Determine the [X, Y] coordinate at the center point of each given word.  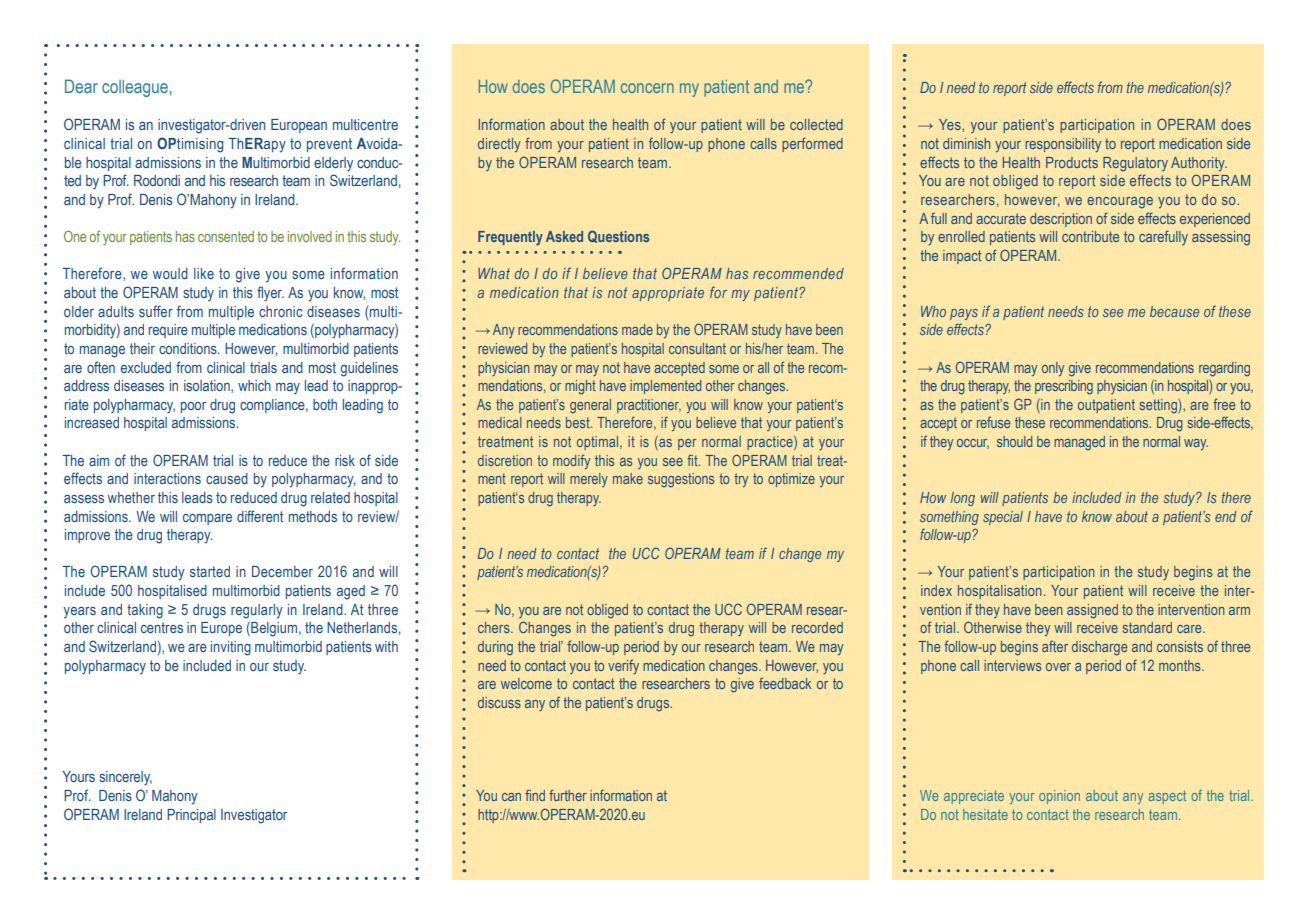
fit [693, 460]
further [568, 795]
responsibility [1063, 145]
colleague [135, 88]
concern [647, 88]
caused [227, 478]
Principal [191, 816]
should [1015, 441]
